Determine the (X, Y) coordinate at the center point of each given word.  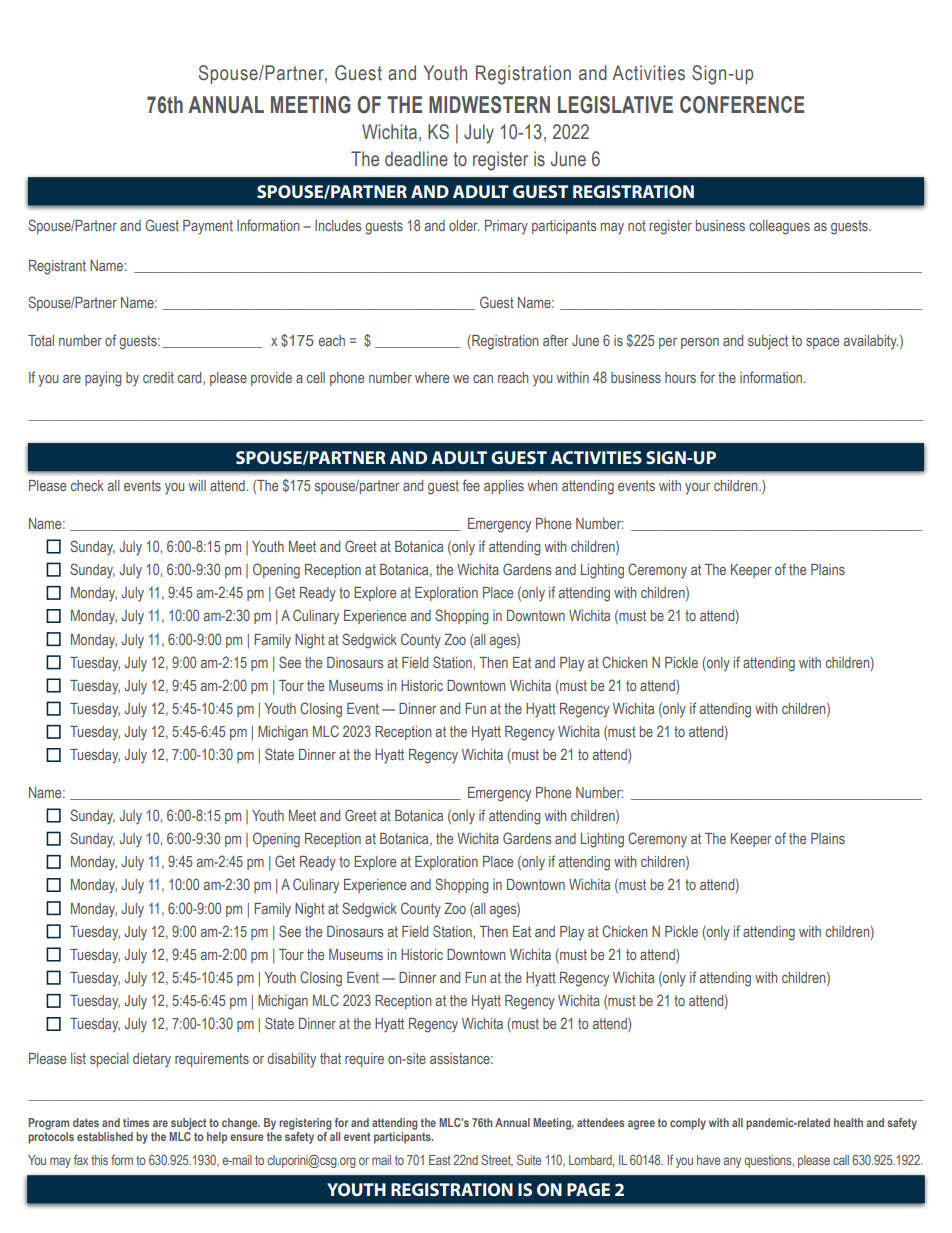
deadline (416, 159)
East (440, 1160)
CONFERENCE (742, 105)
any (732, 1162)
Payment (208, 227)
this (99, 1160)
